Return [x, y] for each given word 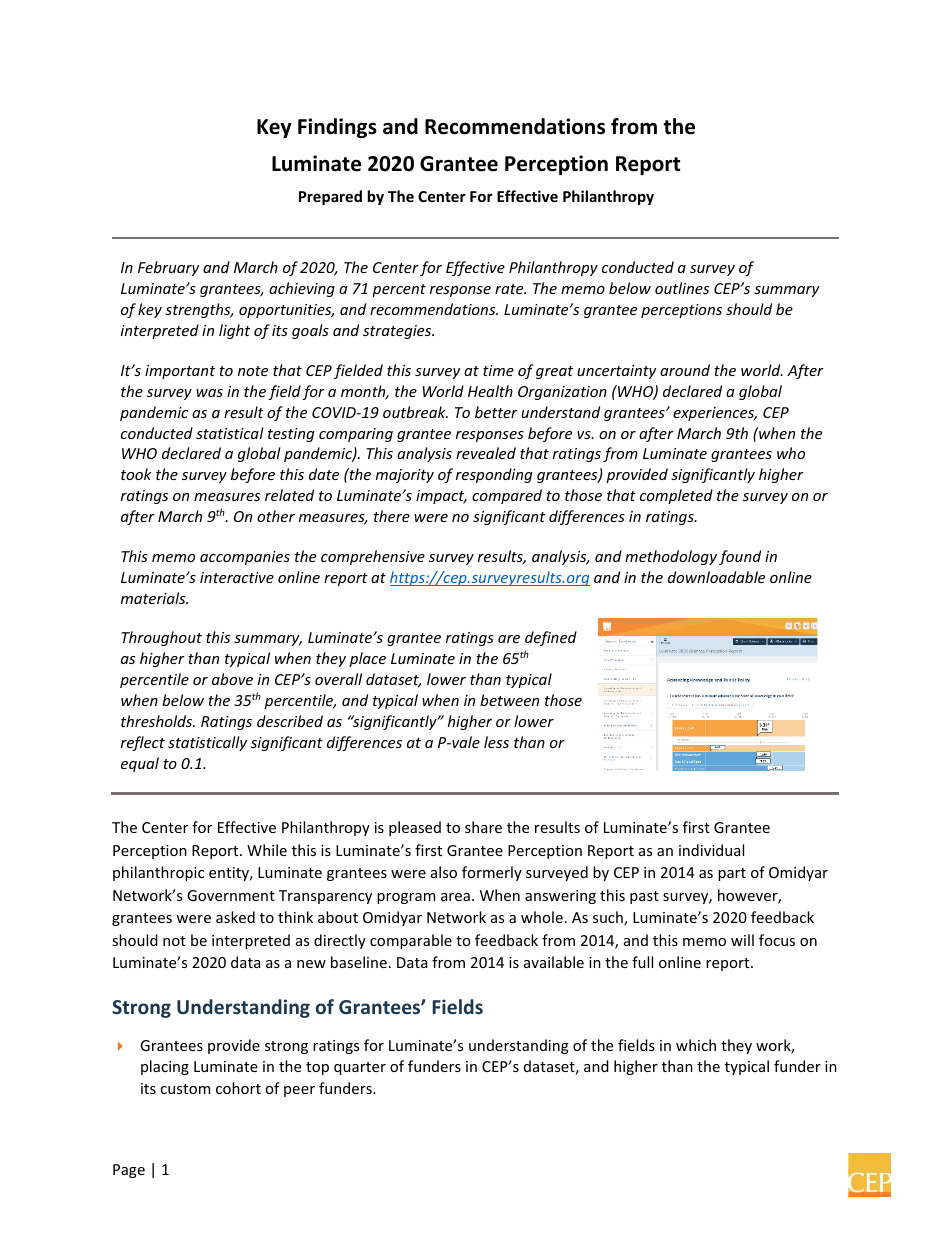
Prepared [330, 197]
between [509, 700]
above [232, 679]
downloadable [716, 577]
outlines [682, 288]
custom [185, 1089]
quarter [360, 1068]
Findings [337, 128]
